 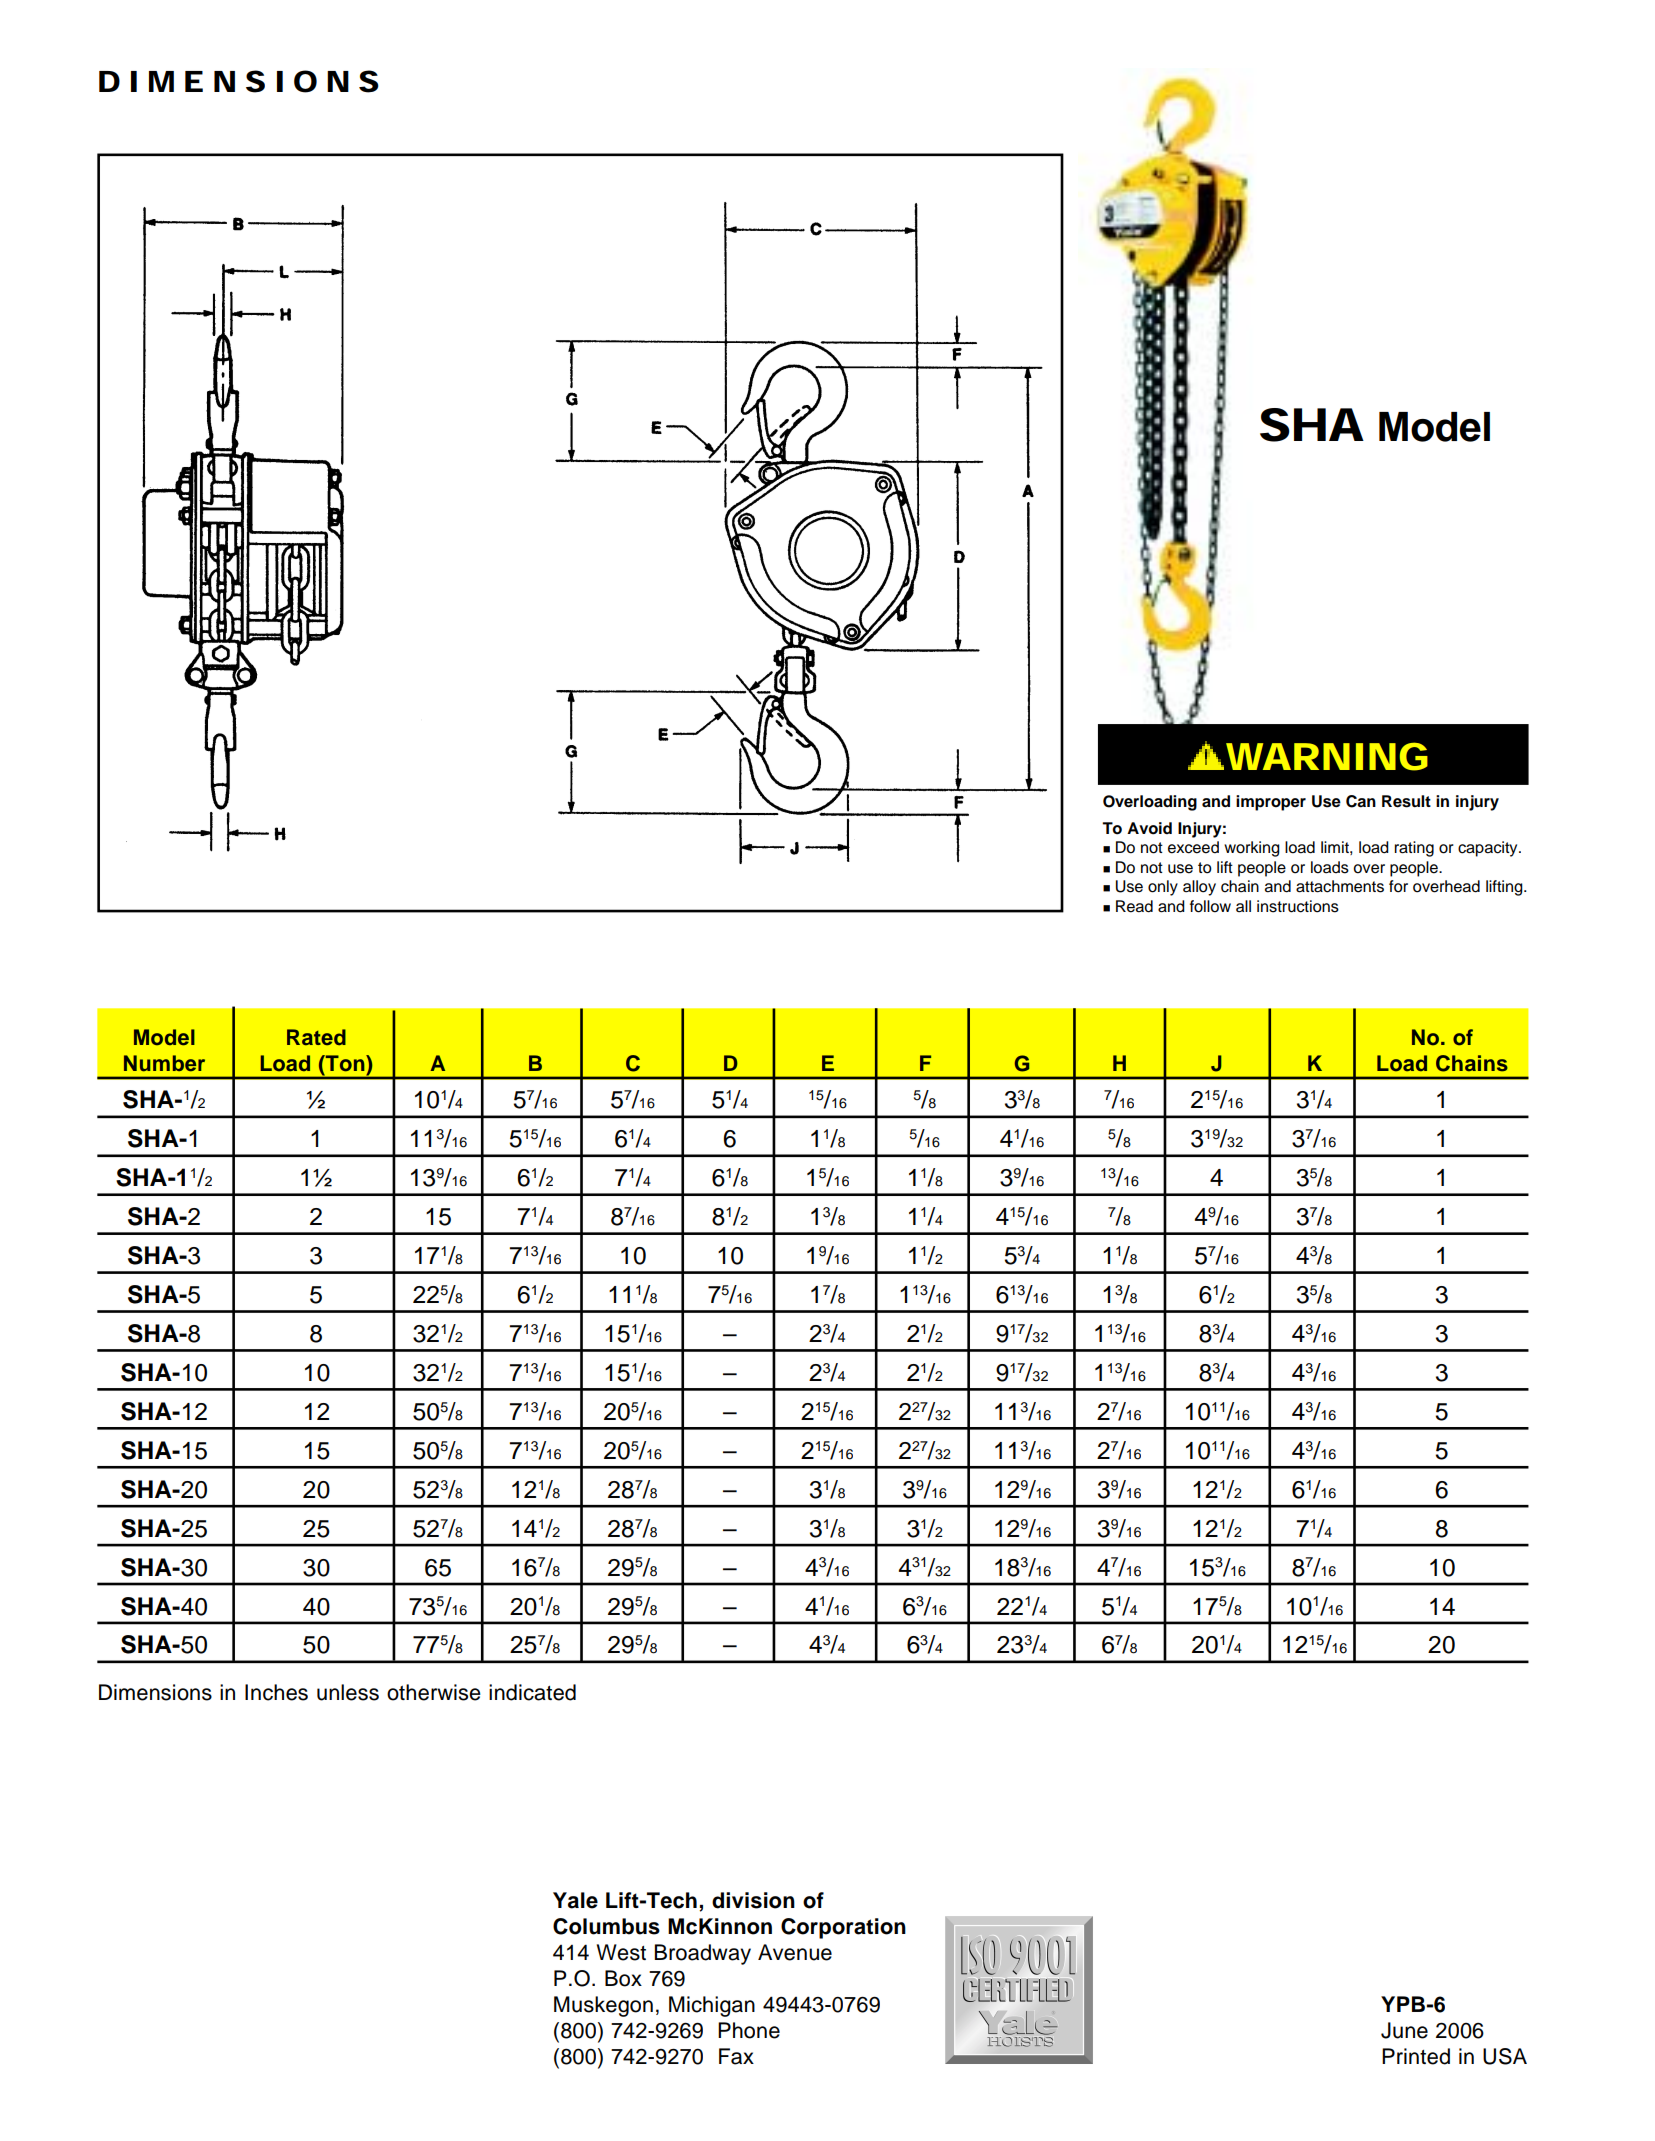 I want to click on Inches, so click(x=276, y=1692).
